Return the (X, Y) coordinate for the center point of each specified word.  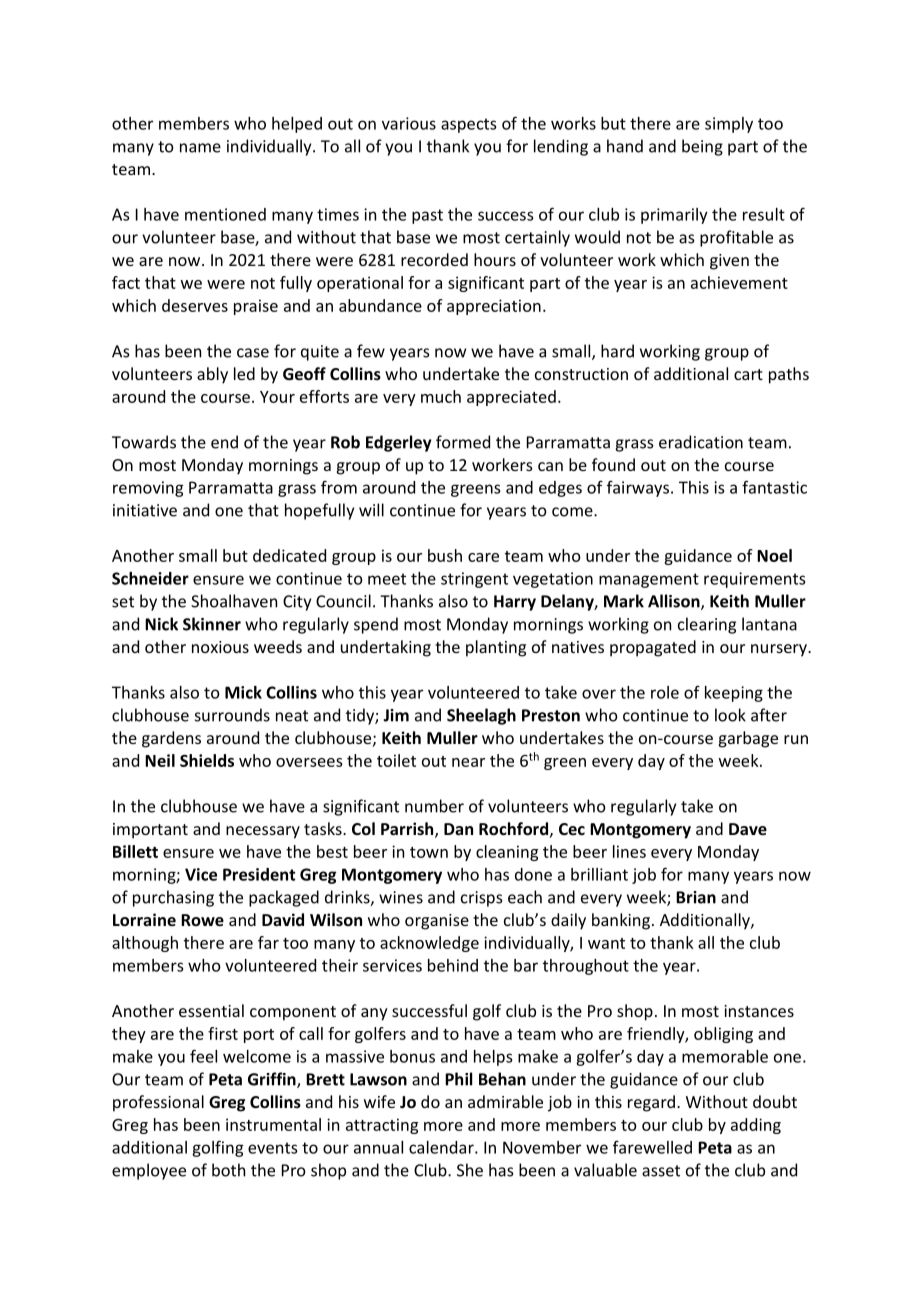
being (702, 147)
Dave (748, 829)
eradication (701, 442)
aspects (468, 125)
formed (463, 442)
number (434, 806)
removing (148, 489)
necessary (263, 832)
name (200, 148)
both (228, 1170)
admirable (505, 1101)
